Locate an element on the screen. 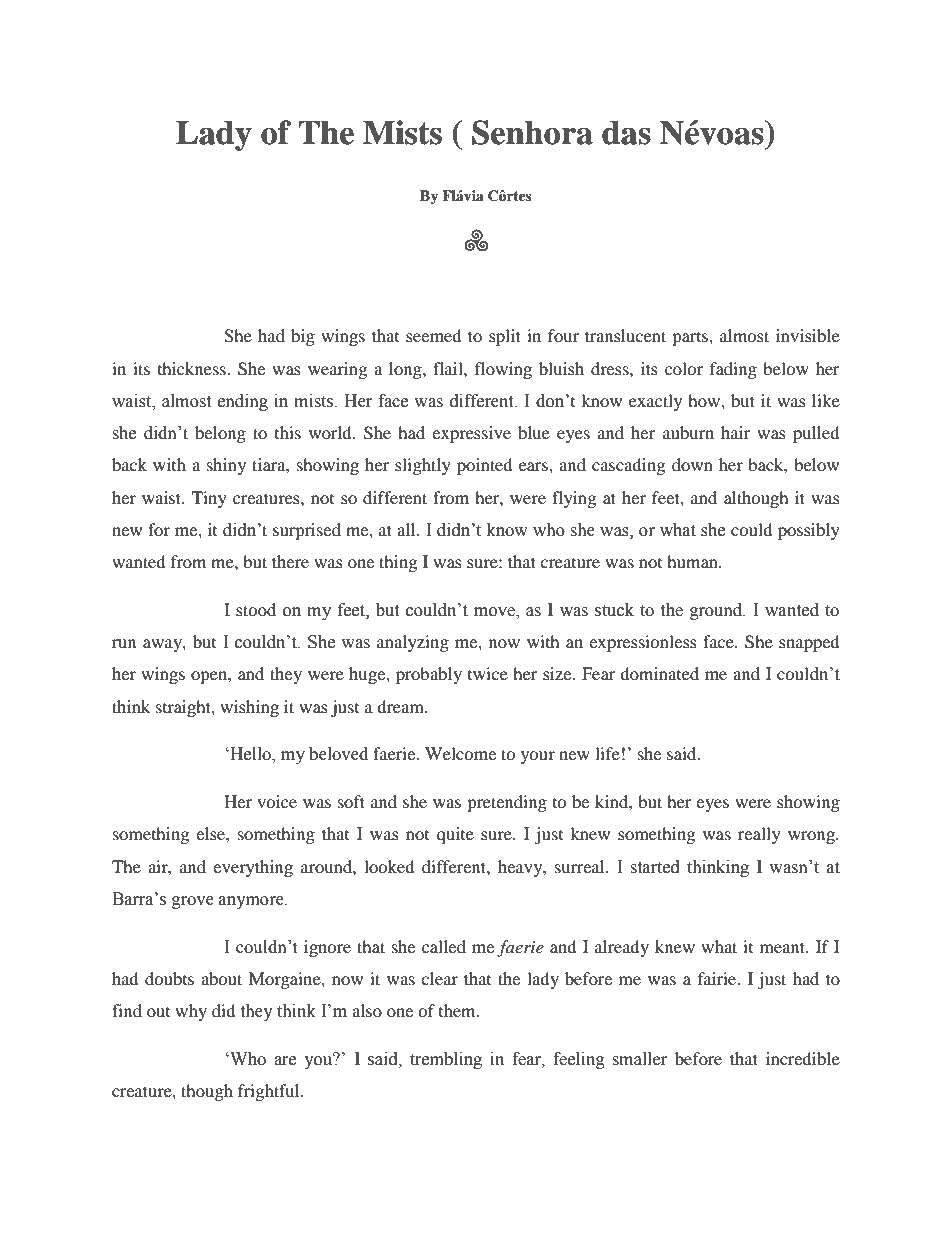 This screenshot has height=1233, width=952. hair is located at coordinates (735, 432).
